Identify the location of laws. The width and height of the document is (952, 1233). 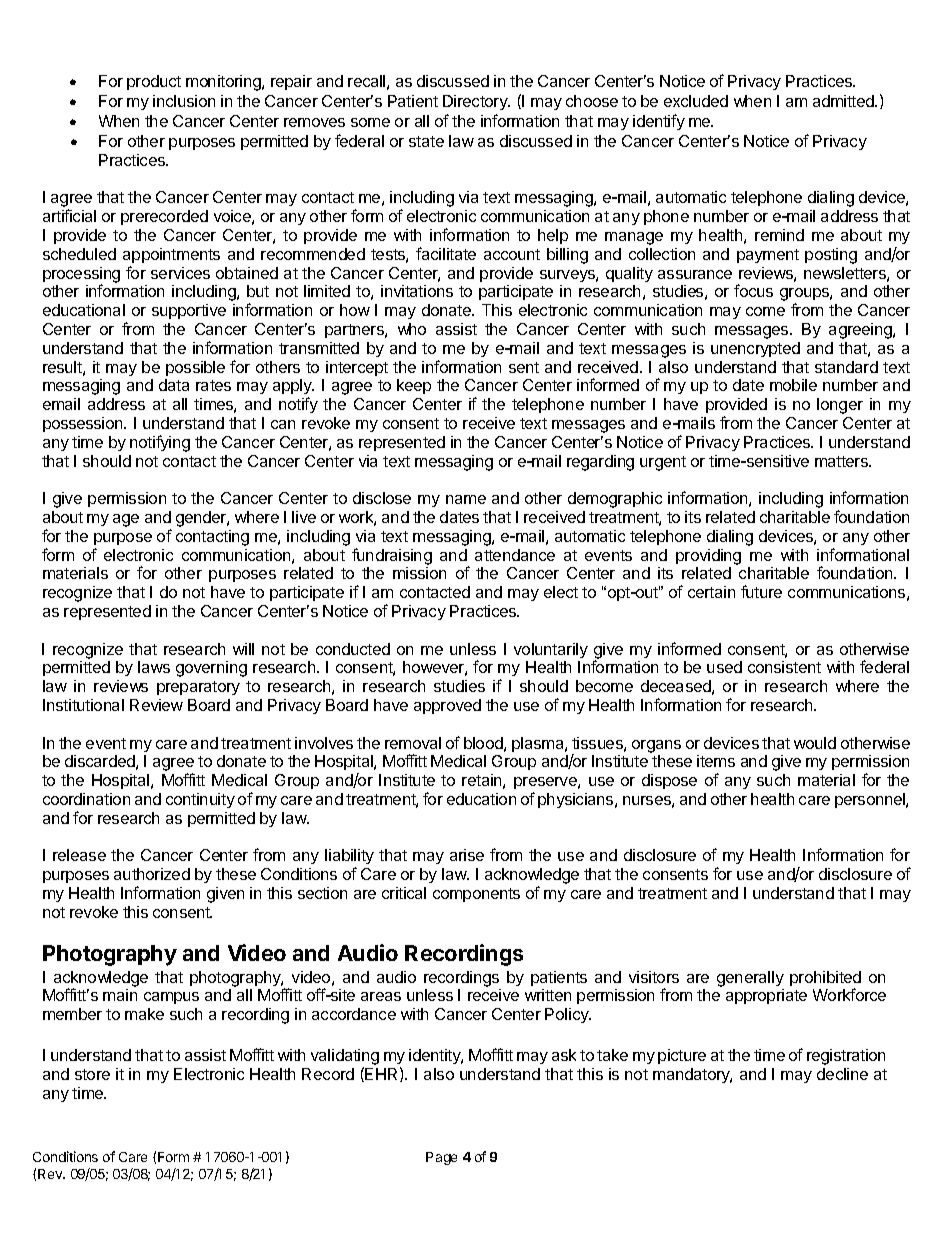
(154, 667).
